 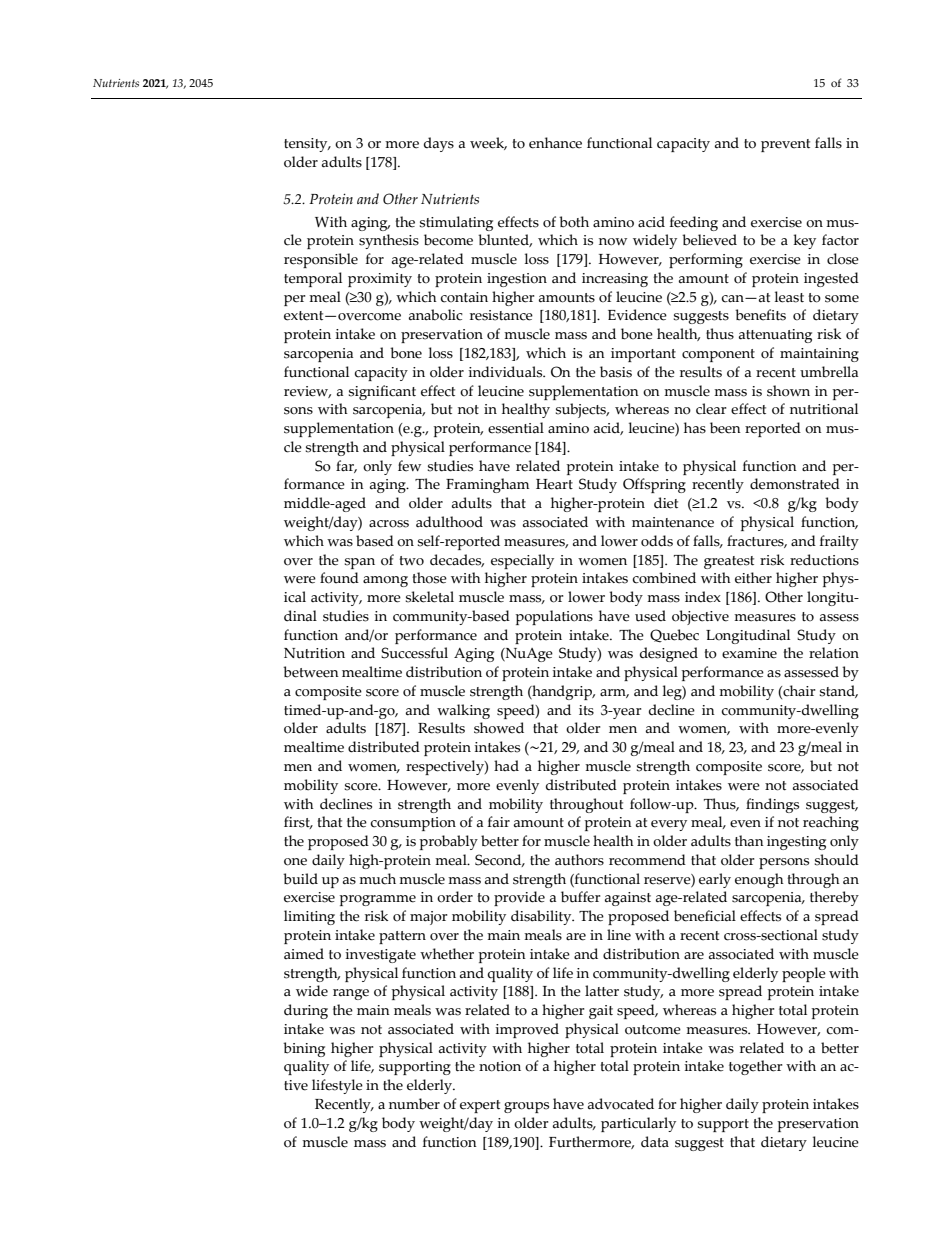 I want to click on number, so click(x=414, y=1104).
